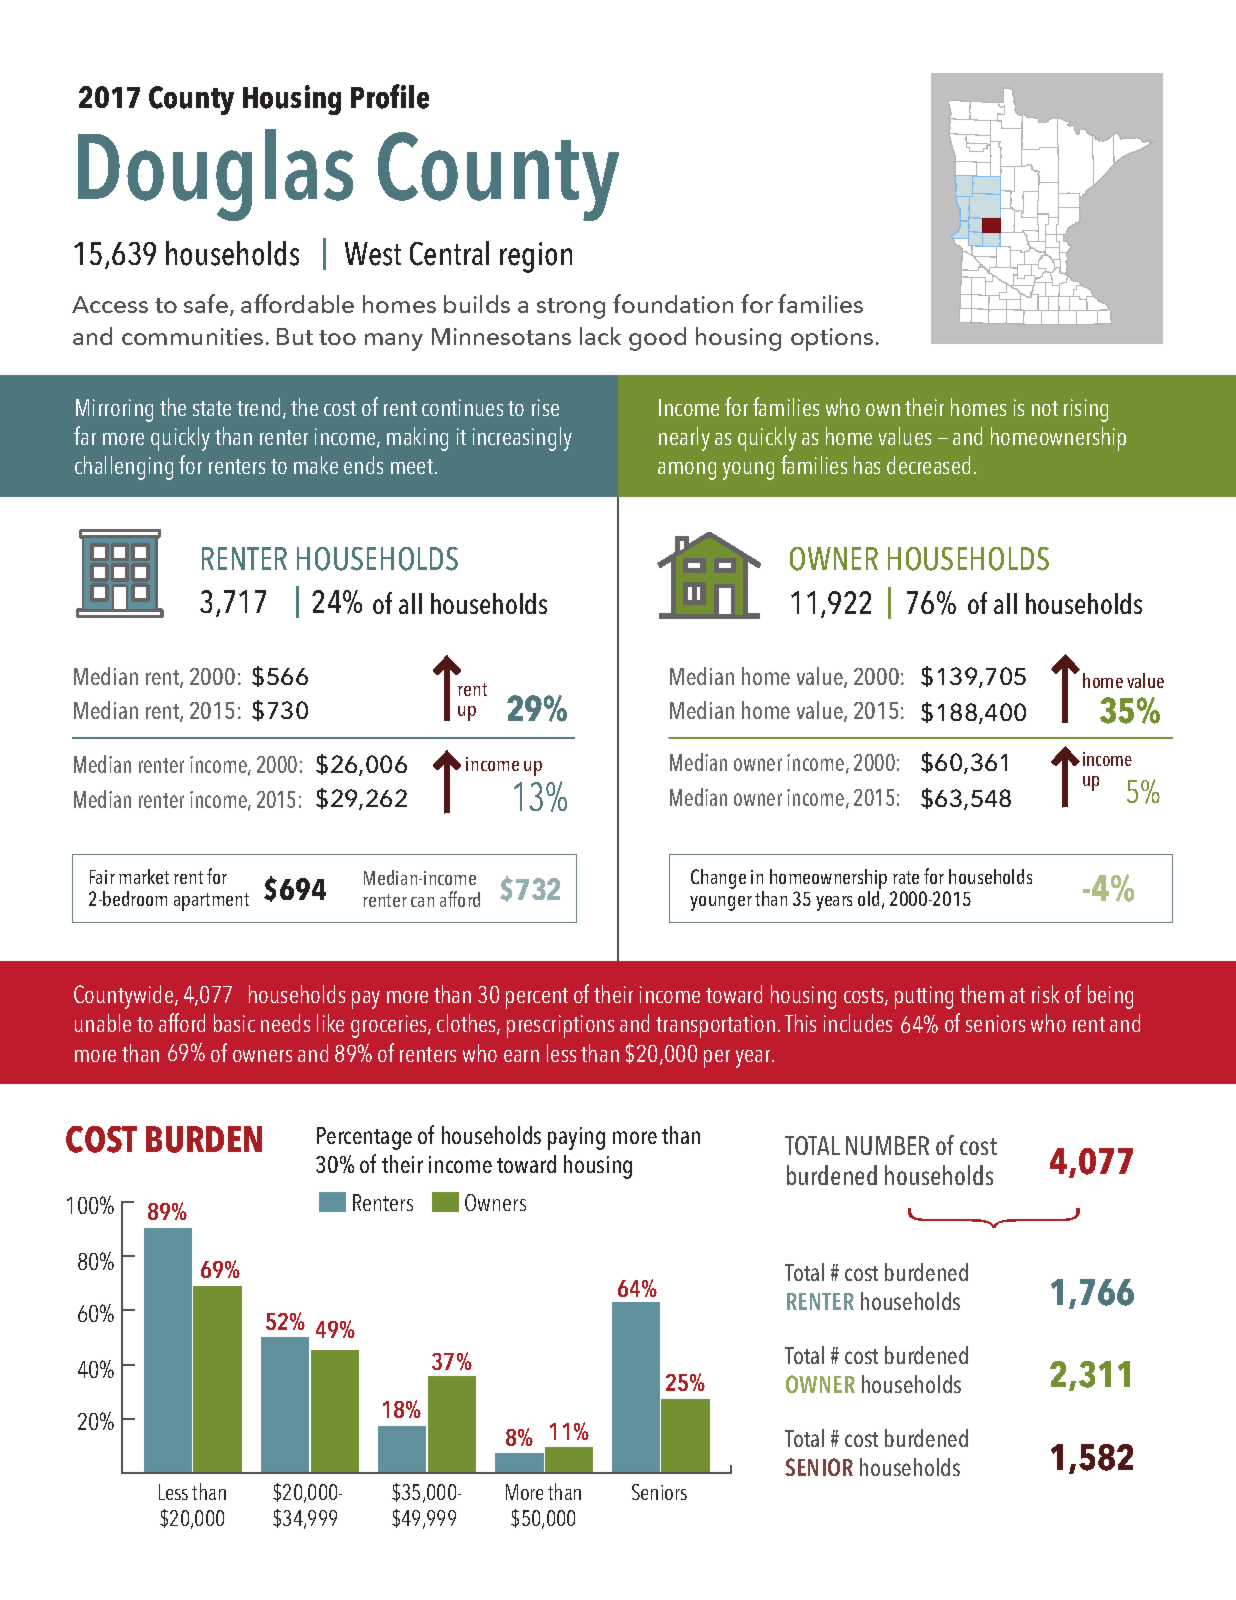 The height and width of the screenshot is (1600, 1236). Describe the element at coordinates (215, 175) in the screenshot. I see `Douglas` at that location.
